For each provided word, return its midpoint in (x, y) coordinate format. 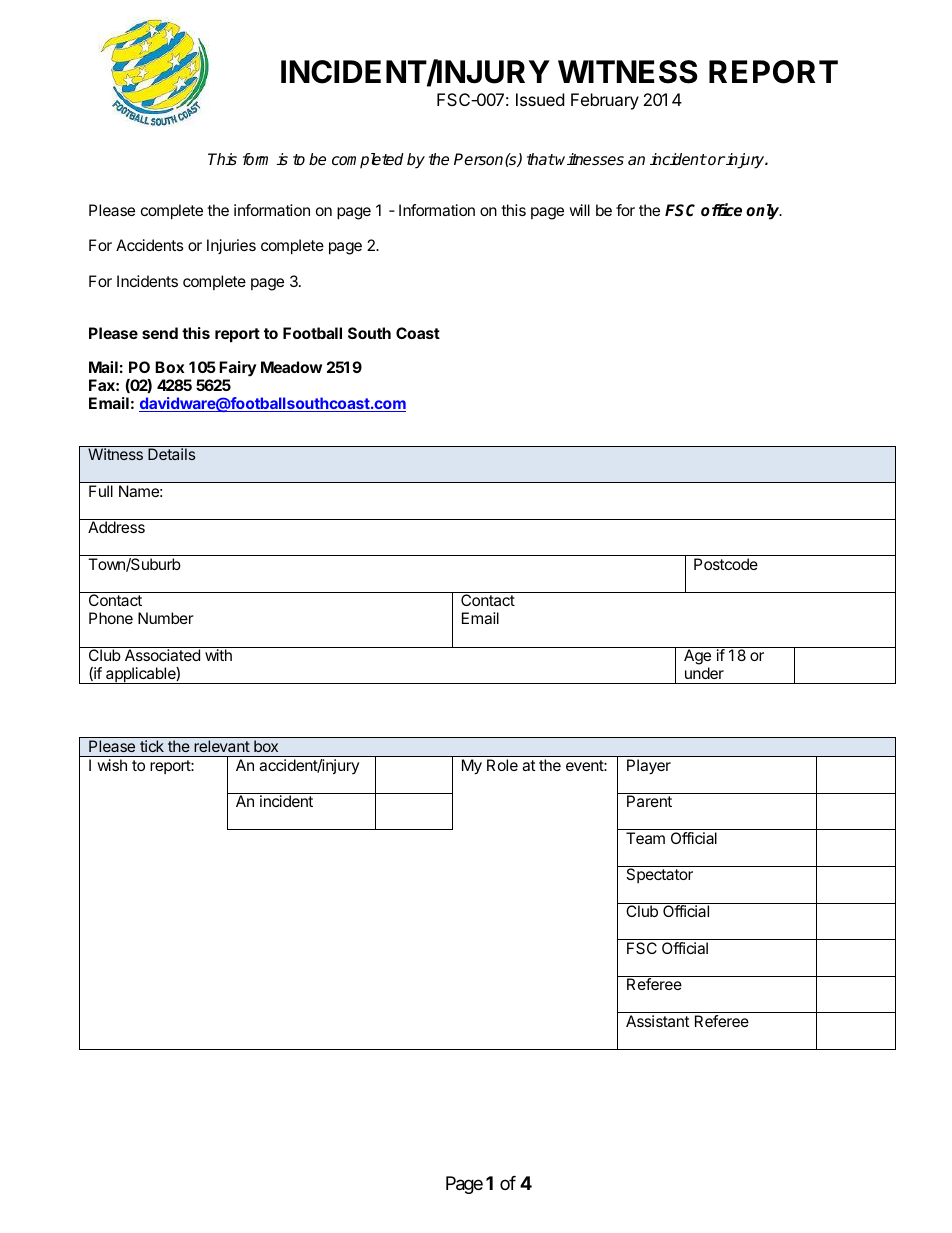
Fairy (238, 369)
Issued (540, 99)
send (160, 333)
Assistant (658, 1021)
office (721, 210)
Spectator (659, 875)
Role (502, 765)
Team (645, 838)
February (605, 101)
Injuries (231, 246)
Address (116, 527)
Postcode (726, 564)
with (218, 655)
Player (649, 766)
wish (112, 765)
